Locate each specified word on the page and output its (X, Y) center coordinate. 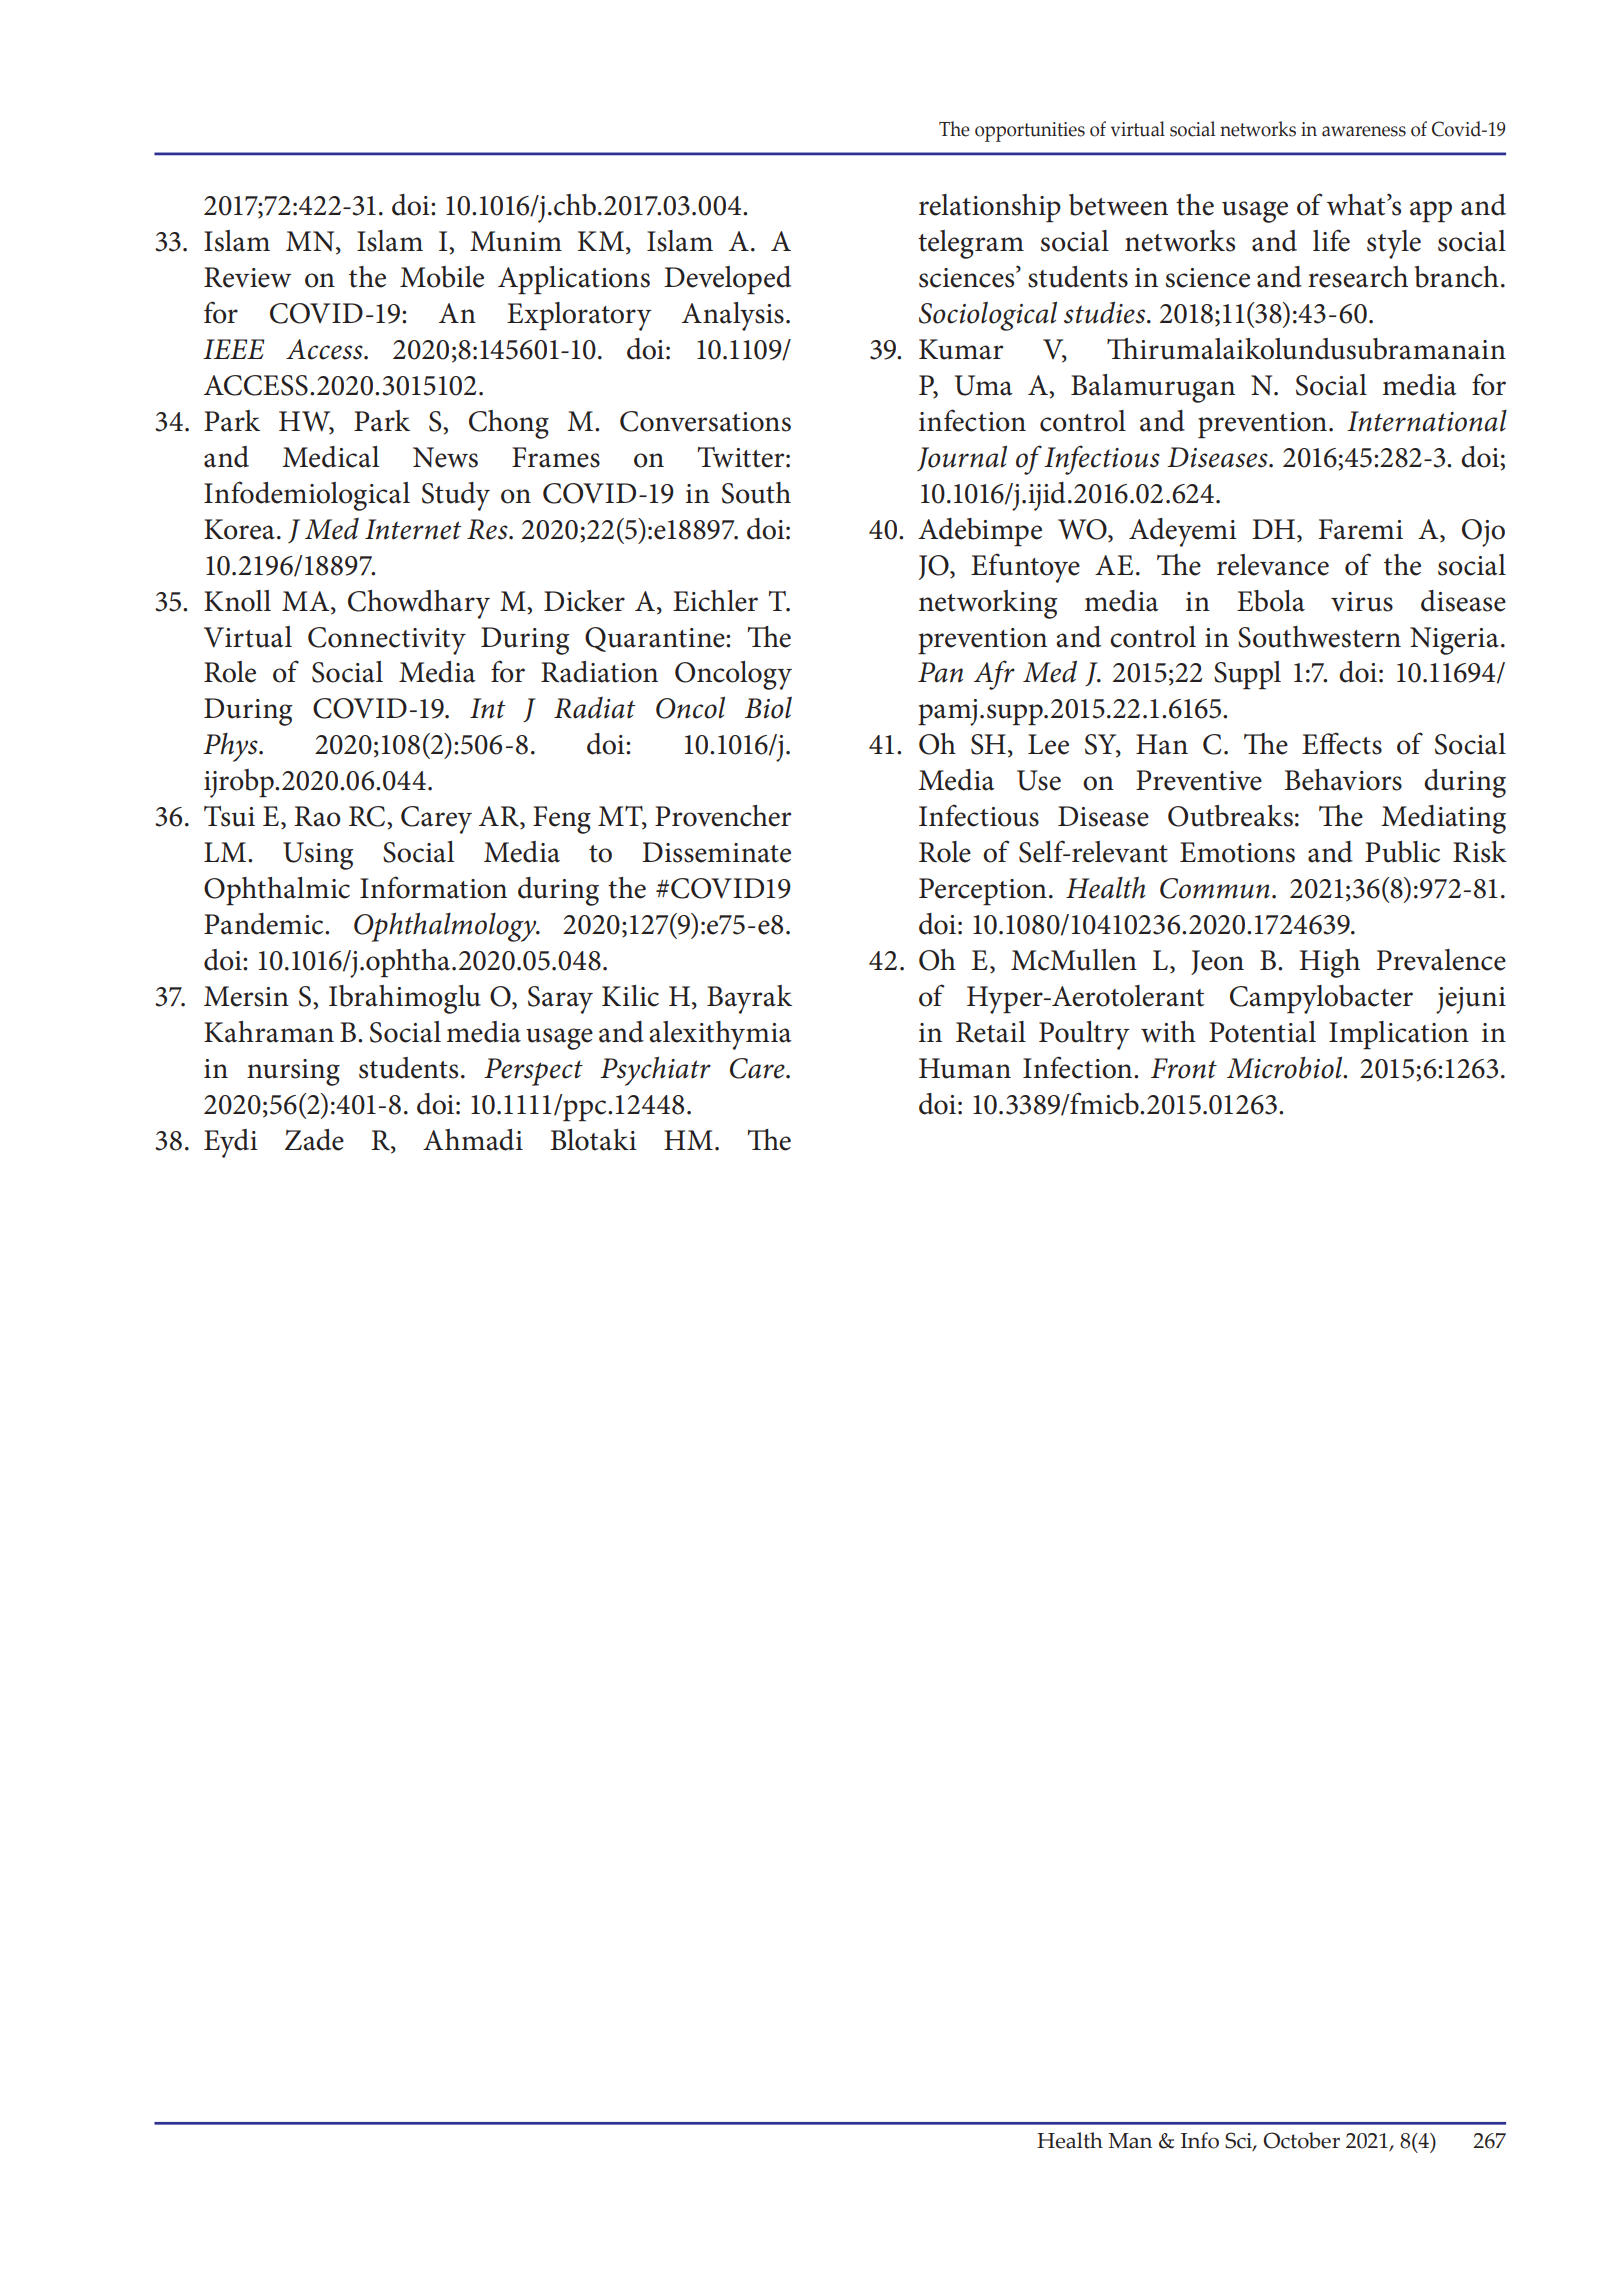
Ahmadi (473, 1140)
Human (965, 1068)
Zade (314, 1140)
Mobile (442, 277)
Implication (1399, 1035)
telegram (971, 244)
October (1301, 2140)
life (1331, 240)
